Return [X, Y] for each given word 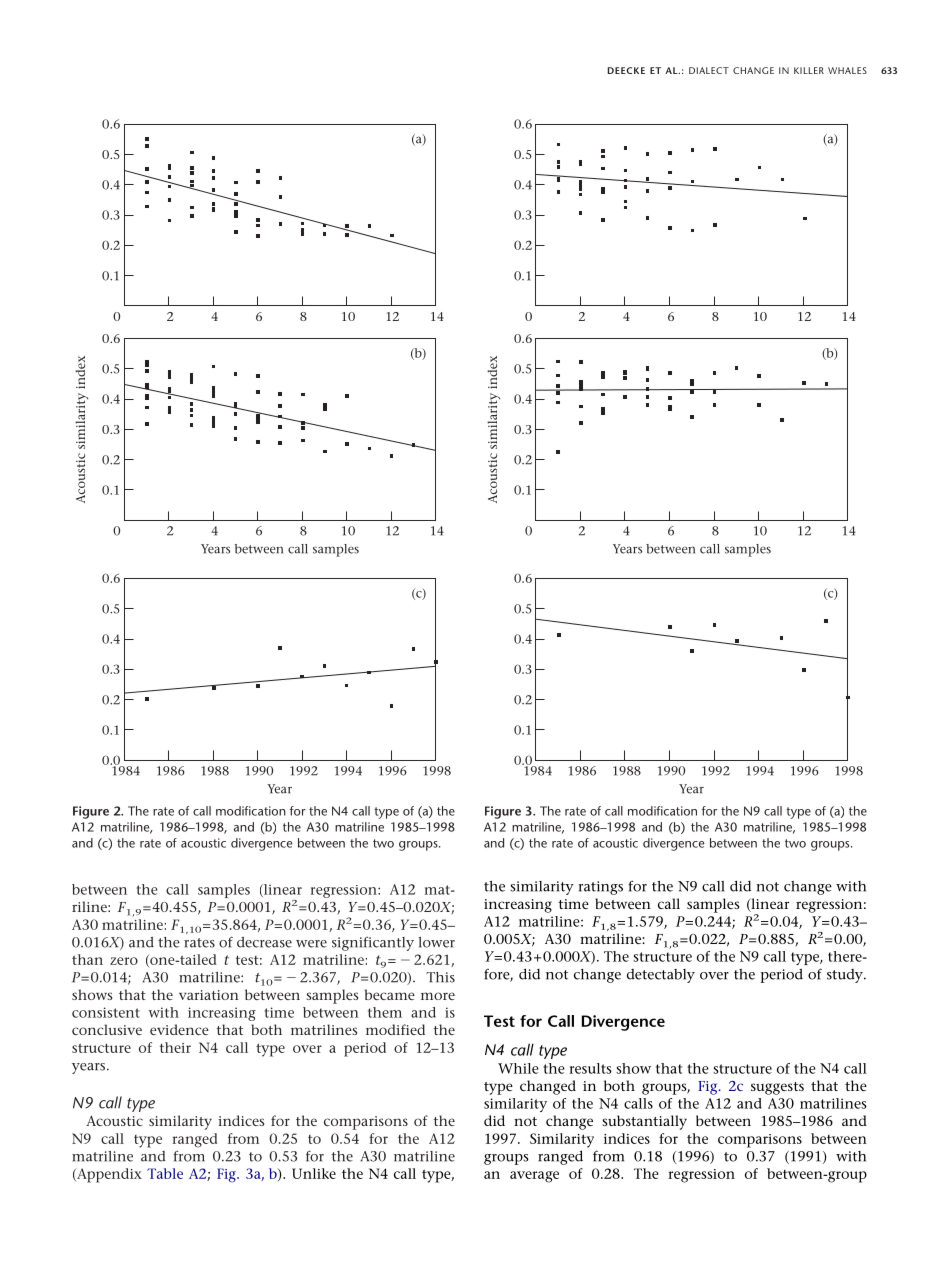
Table [165, 1173]
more [438, 996]
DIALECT [709, 70]
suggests [777, 1088]
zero [124, 961]
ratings [600, 888]
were [311, 944]
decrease [264, 942]
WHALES [847, 70]
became [390, 994]
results [590, 1068]
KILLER [809, 70]
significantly [373, 944]
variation [209, 995]
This [440, 977]
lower [436, 942]
